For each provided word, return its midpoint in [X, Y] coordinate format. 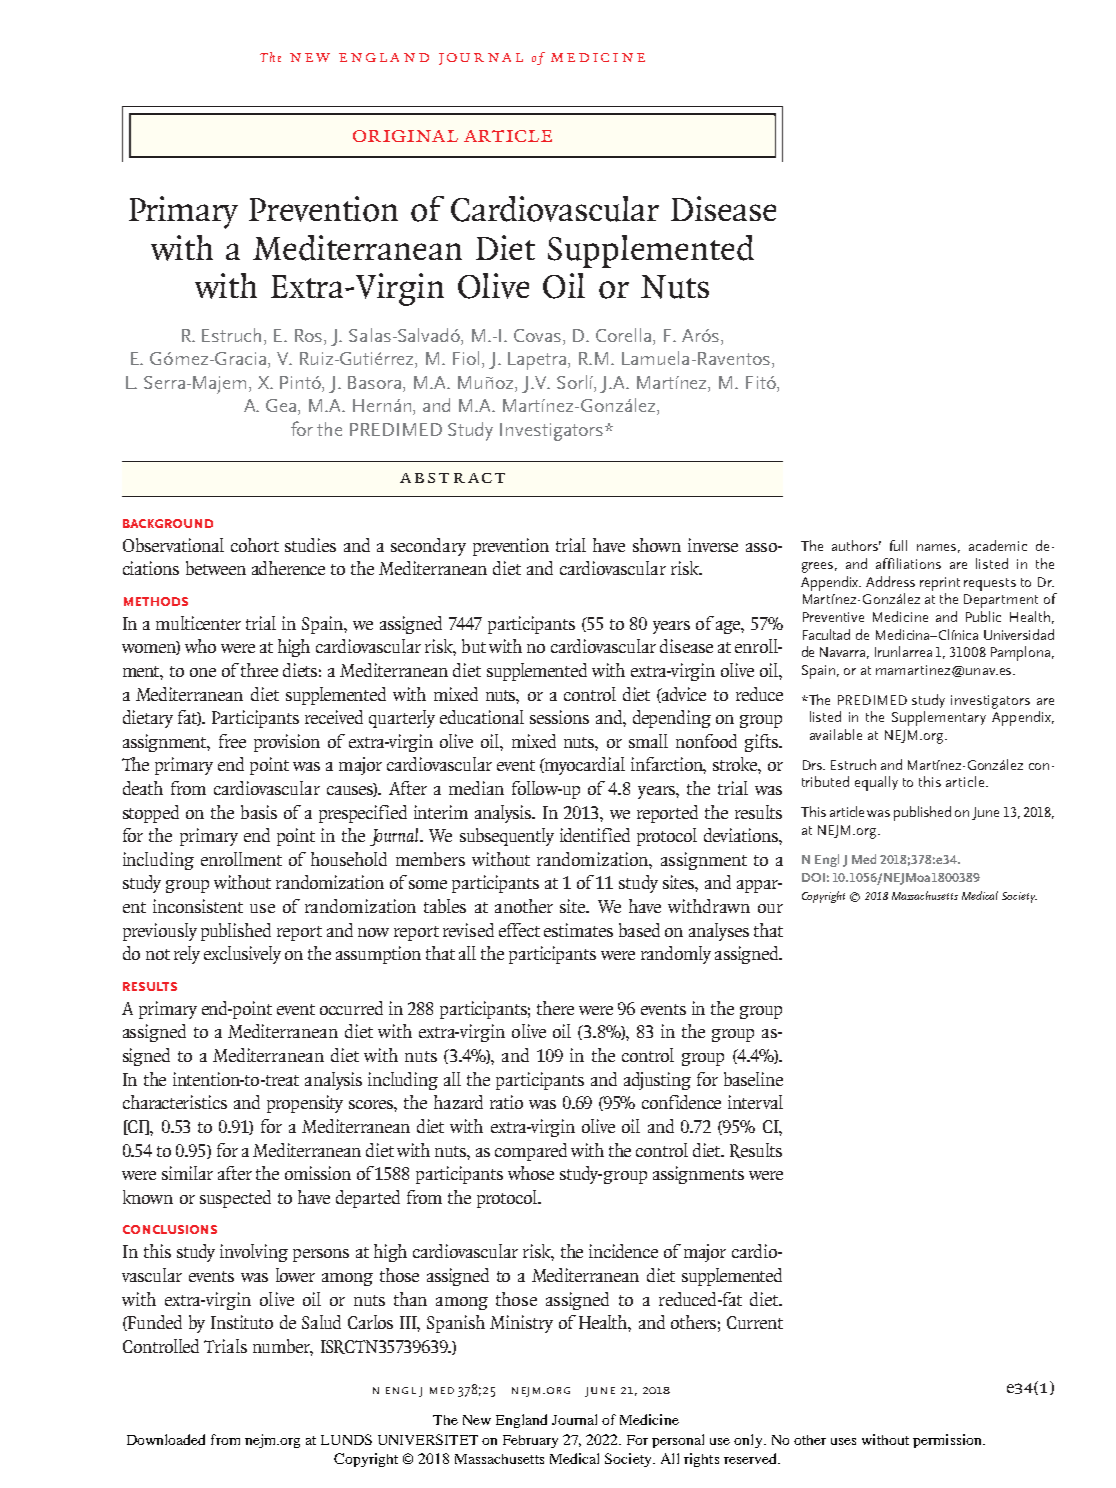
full [898, 545]
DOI [813, 877]
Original [405, 136]
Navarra [844, 653]
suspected [235, 1199]
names [938, 548]
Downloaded [166, 1439]
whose [531, 1173]
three [259, 670]
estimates [578, 930]
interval [755, 1102]
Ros [310, 335]
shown [657, 545]
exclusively [242, 955]
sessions [559, 717]
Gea [282, 407]
